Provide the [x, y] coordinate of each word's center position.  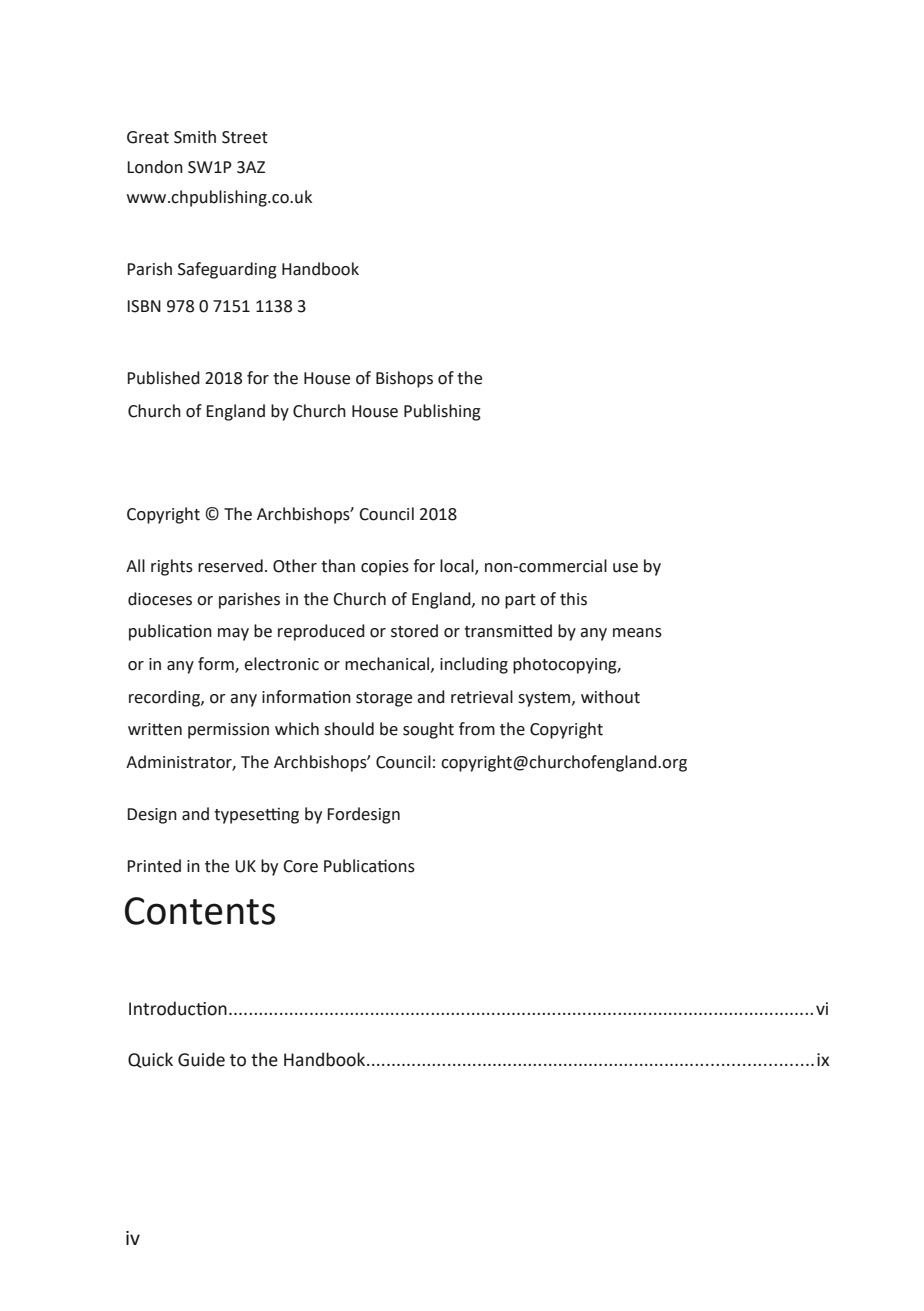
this [573, 599]
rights [172, 567]
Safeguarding [227, 270]
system [545, 699]
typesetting [256, 815]
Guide [201, 1059]
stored [414, 631]
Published [163, 378]
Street [245, 137]
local [458, 567]
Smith [195, 137]
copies [385, 568]
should [349, 729]
